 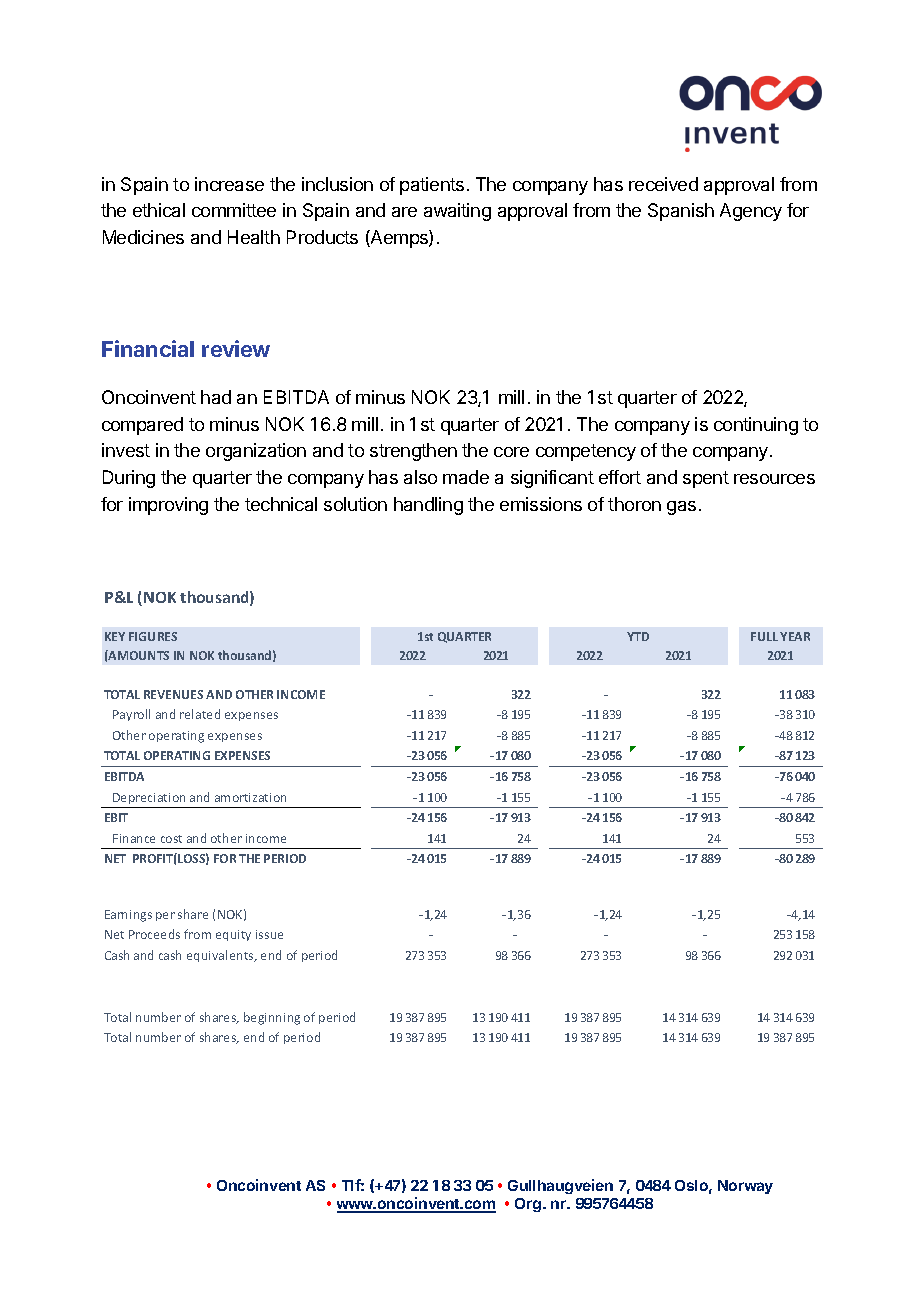 I want to click on Norway, so click(x=745, y=1187).
